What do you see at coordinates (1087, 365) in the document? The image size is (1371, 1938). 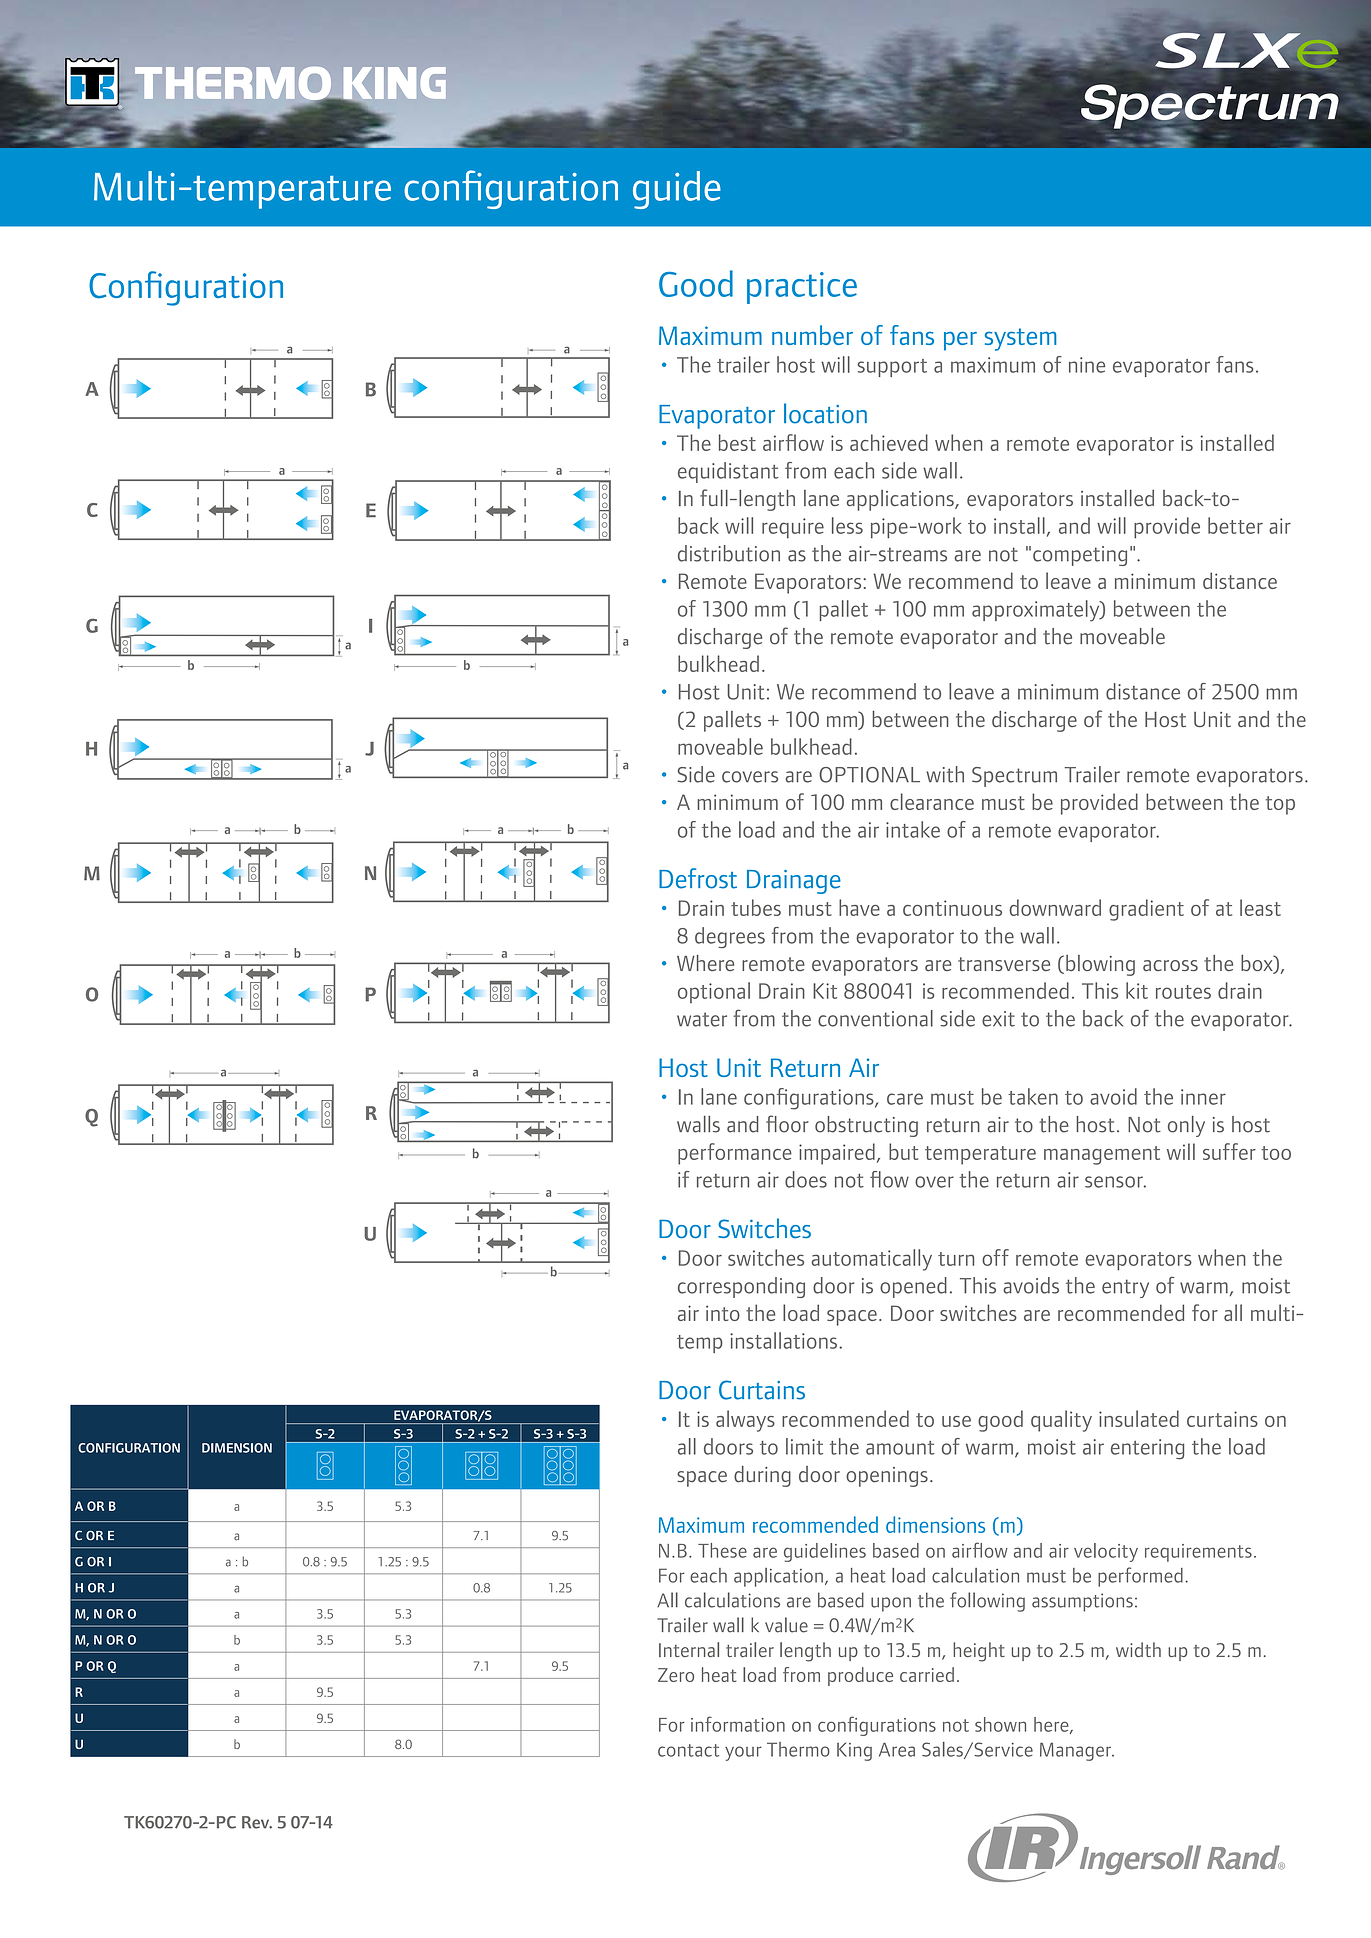 I see `nine` at bounding box center [1087, 365].
